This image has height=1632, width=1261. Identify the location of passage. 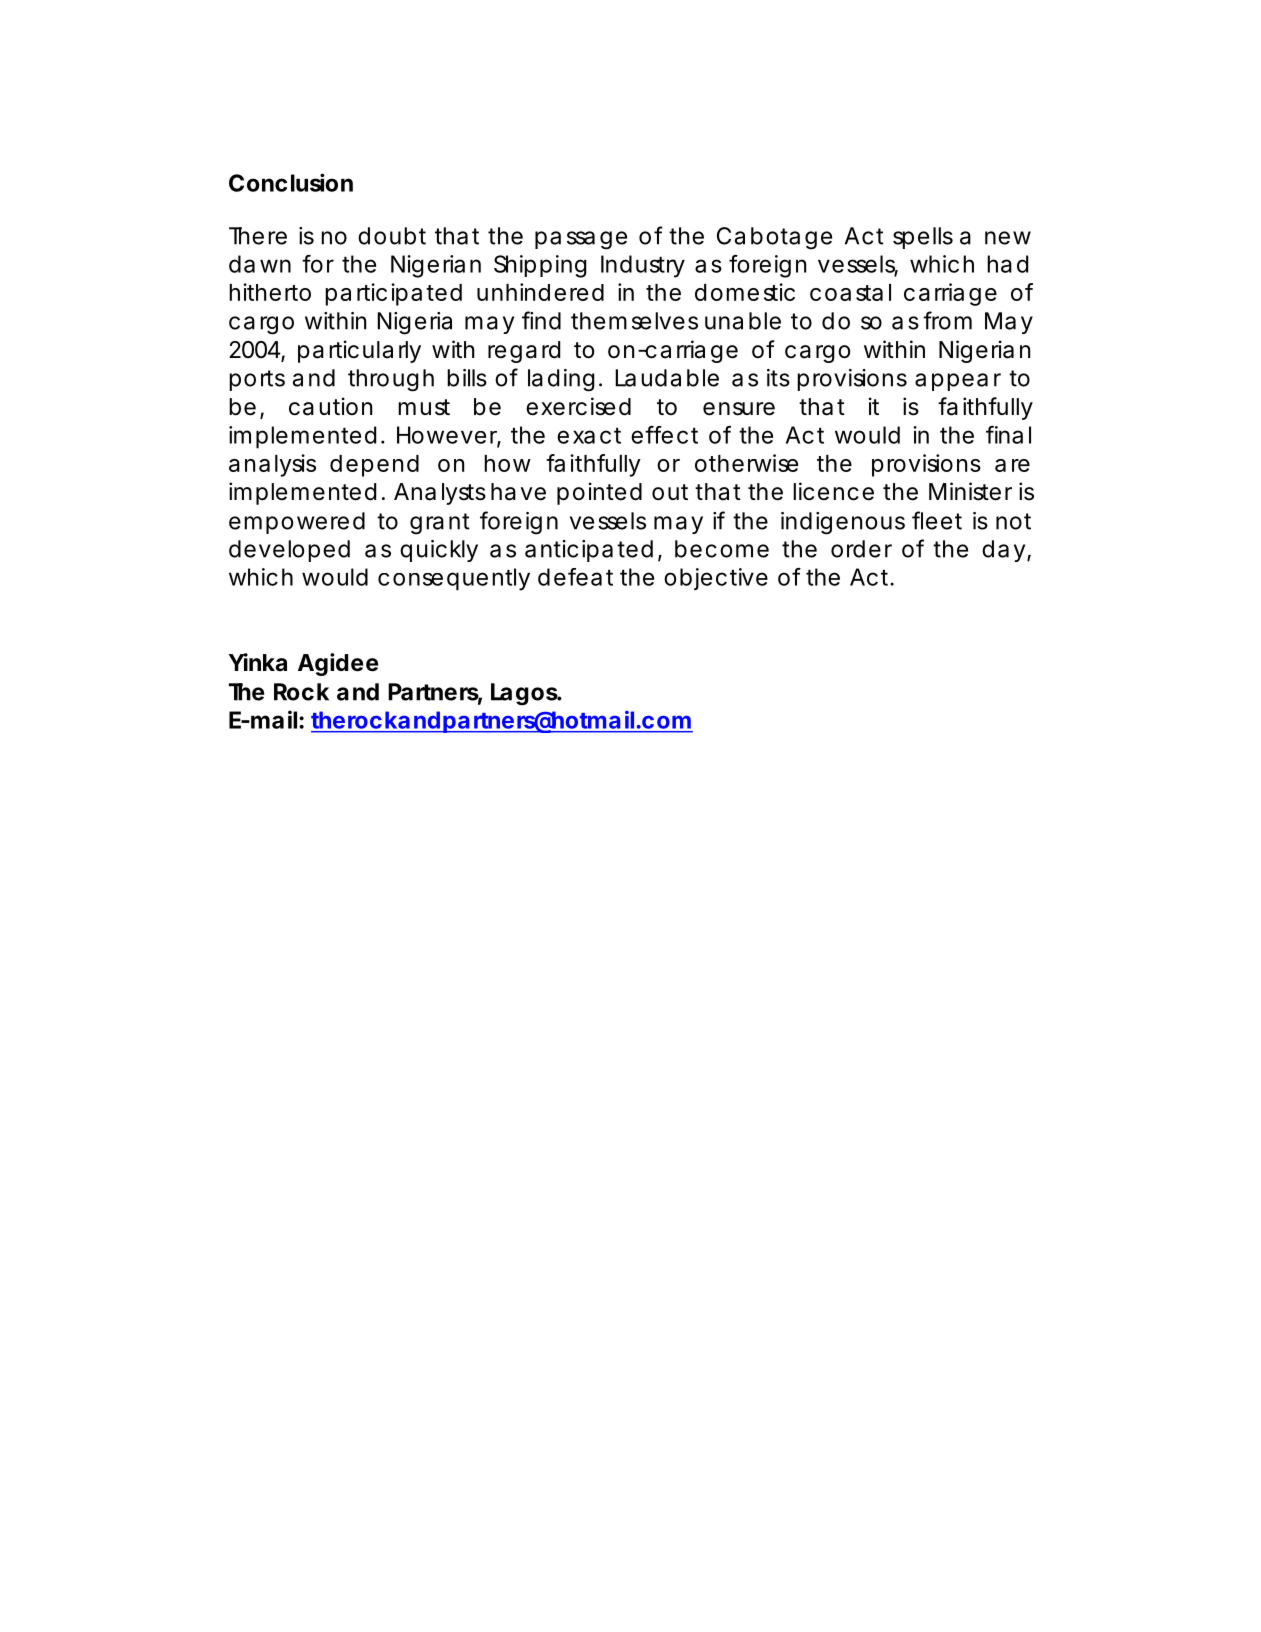
(581, 240).
